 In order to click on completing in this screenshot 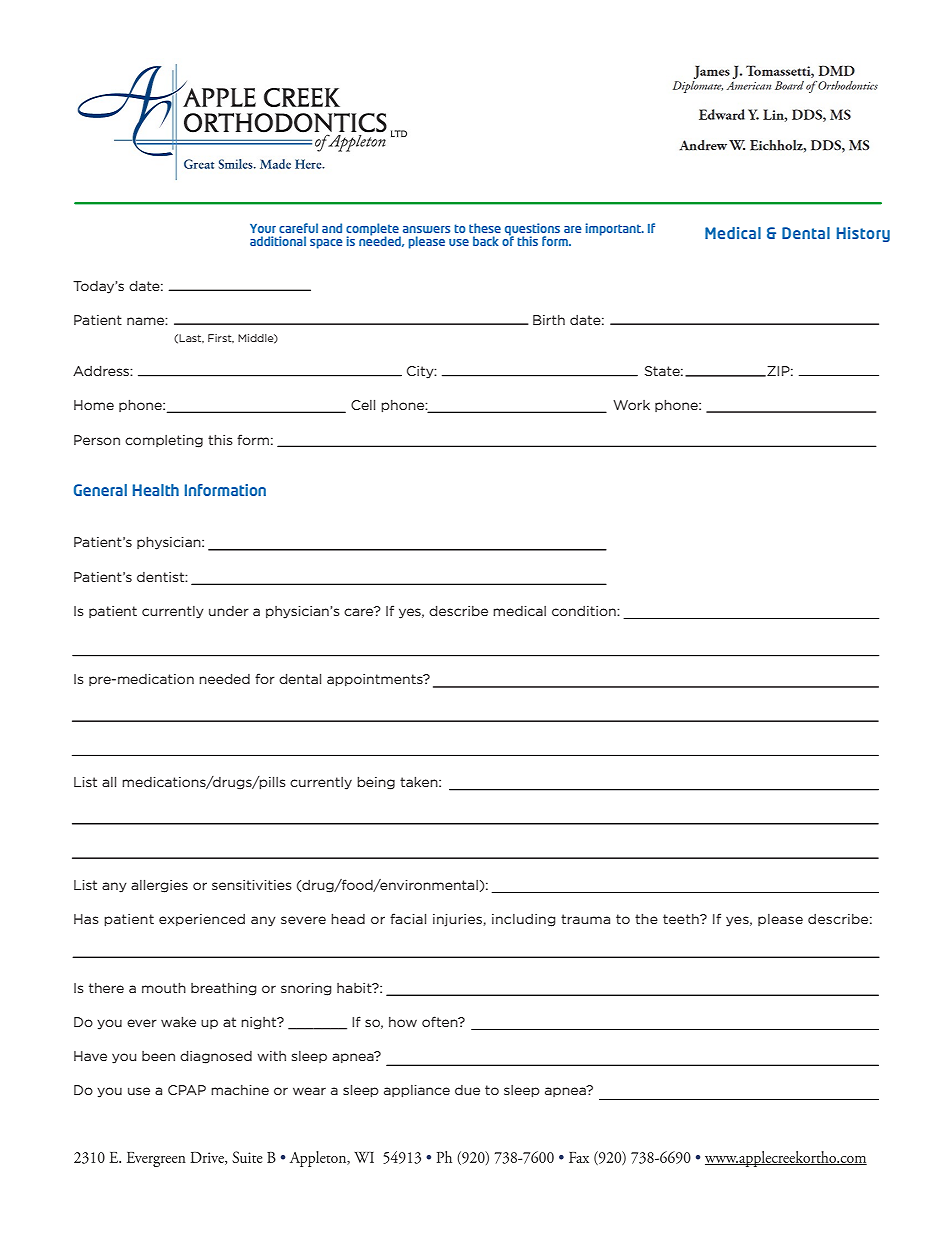, I will do `click(164, 441)`.
